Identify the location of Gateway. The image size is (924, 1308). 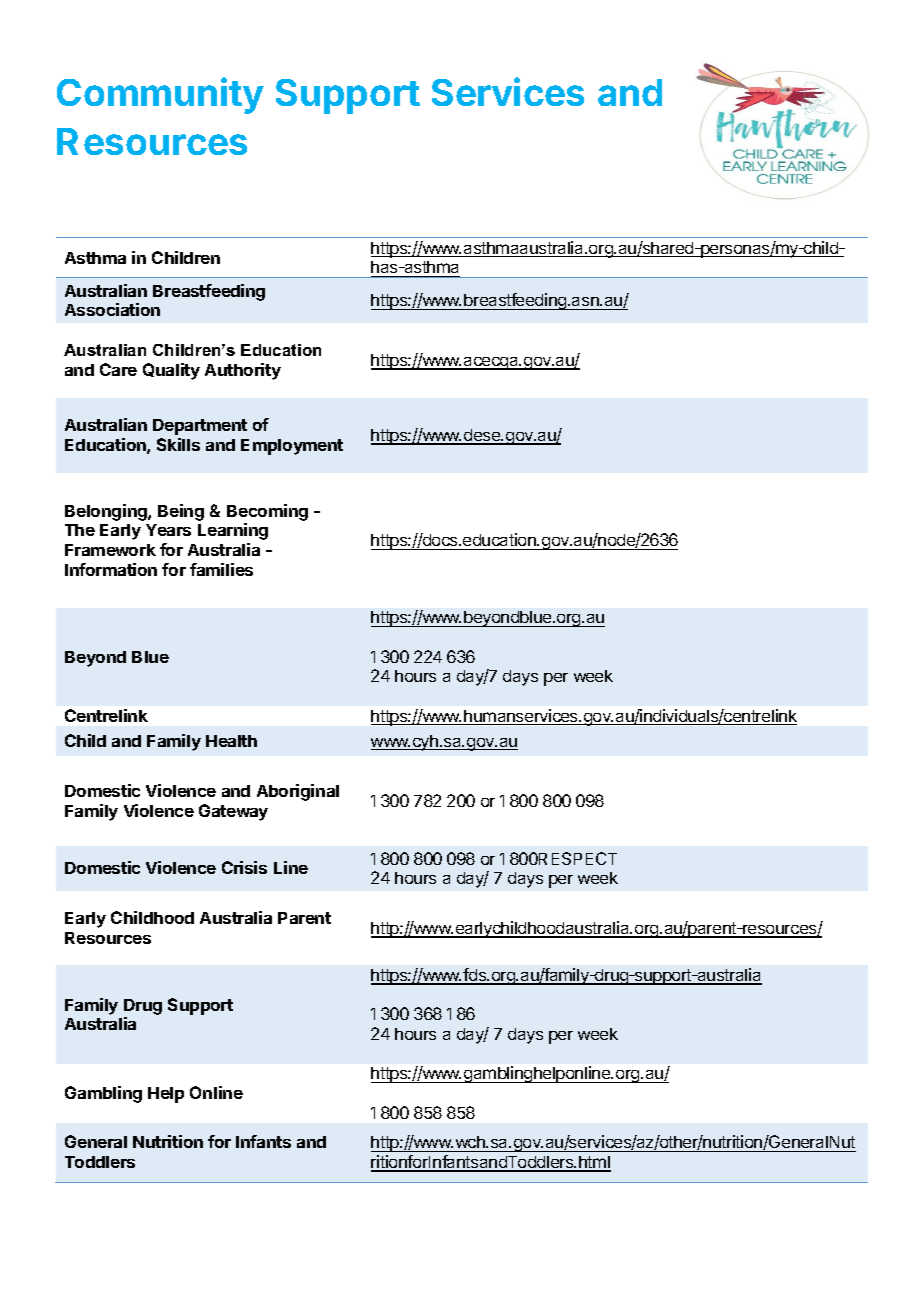
(233, 812).
